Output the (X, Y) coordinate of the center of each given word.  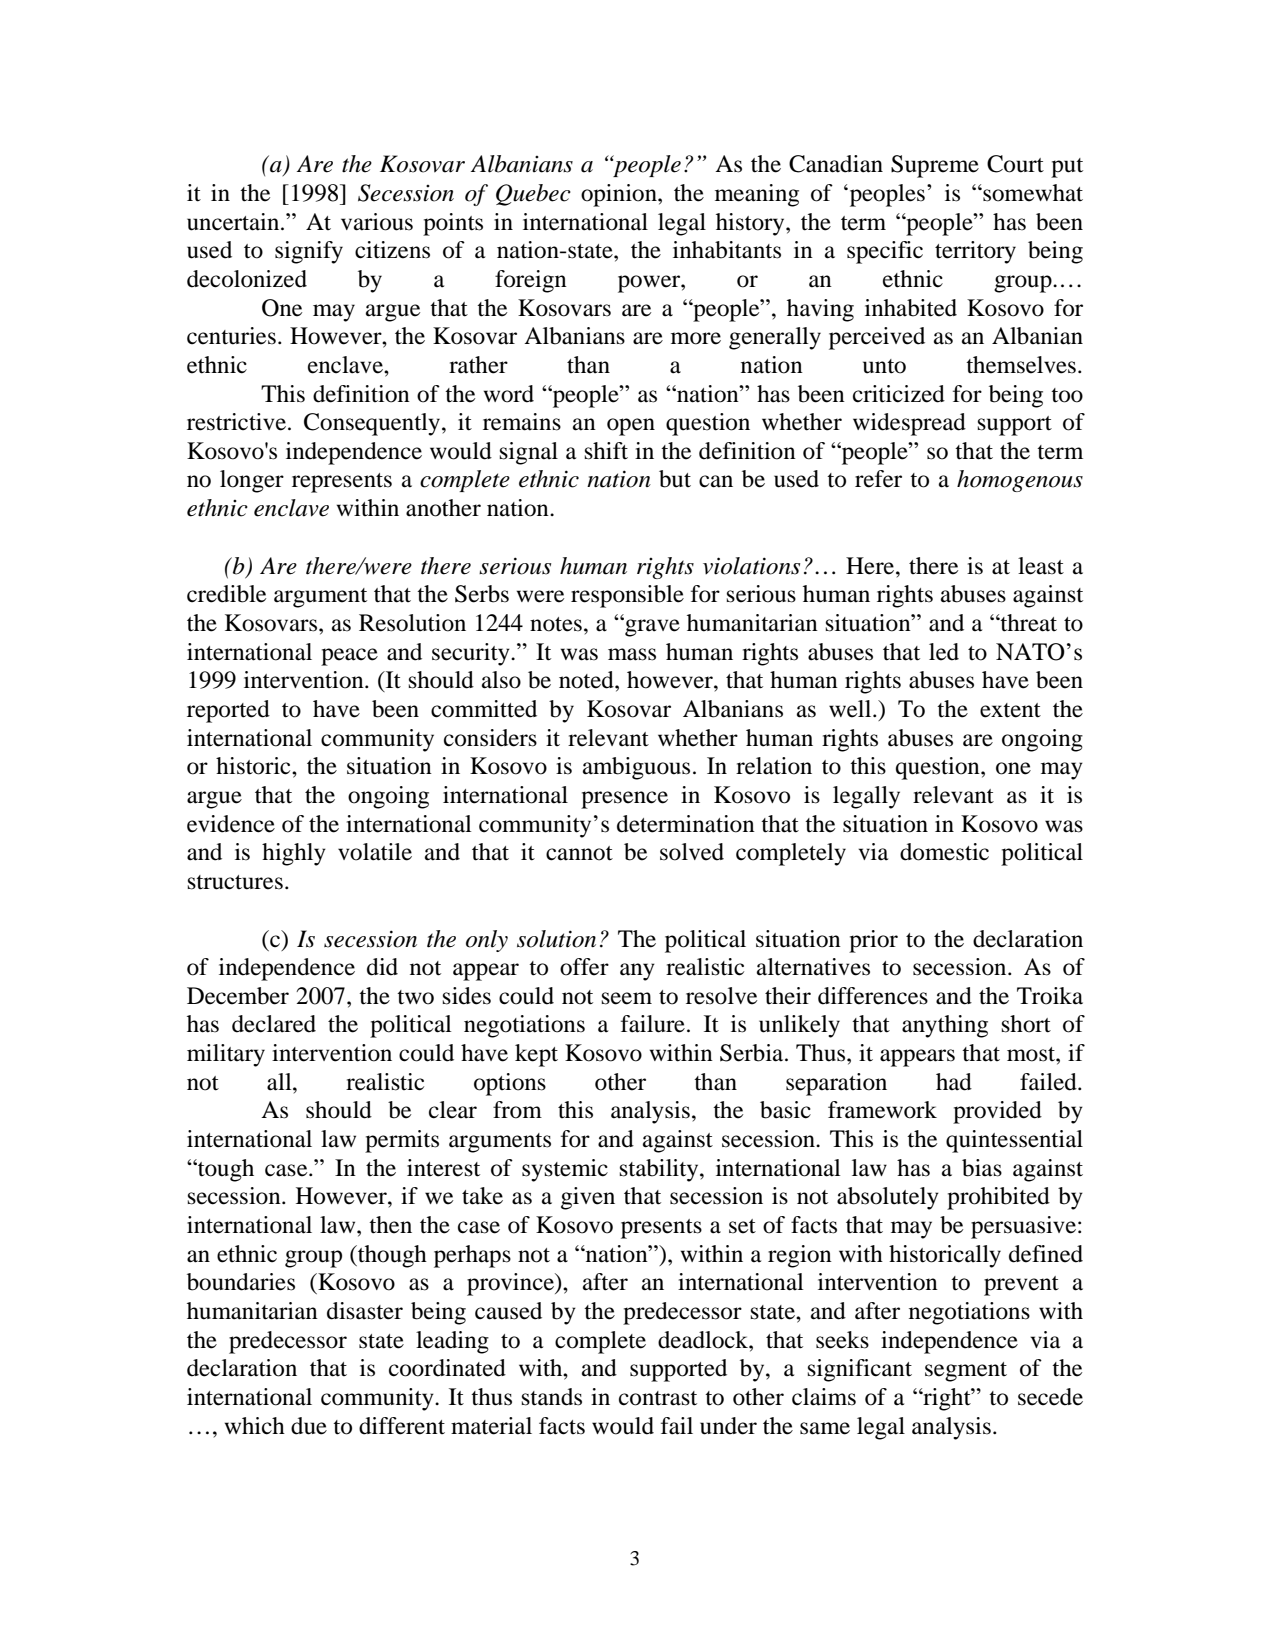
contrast (658, 1398)
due (309, 1426)
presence (624, 800)
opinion (620, 195)
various (377, 222)
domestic (944, 852)
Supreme (935, 166)
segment (966, 1372)
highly (294, 854)
